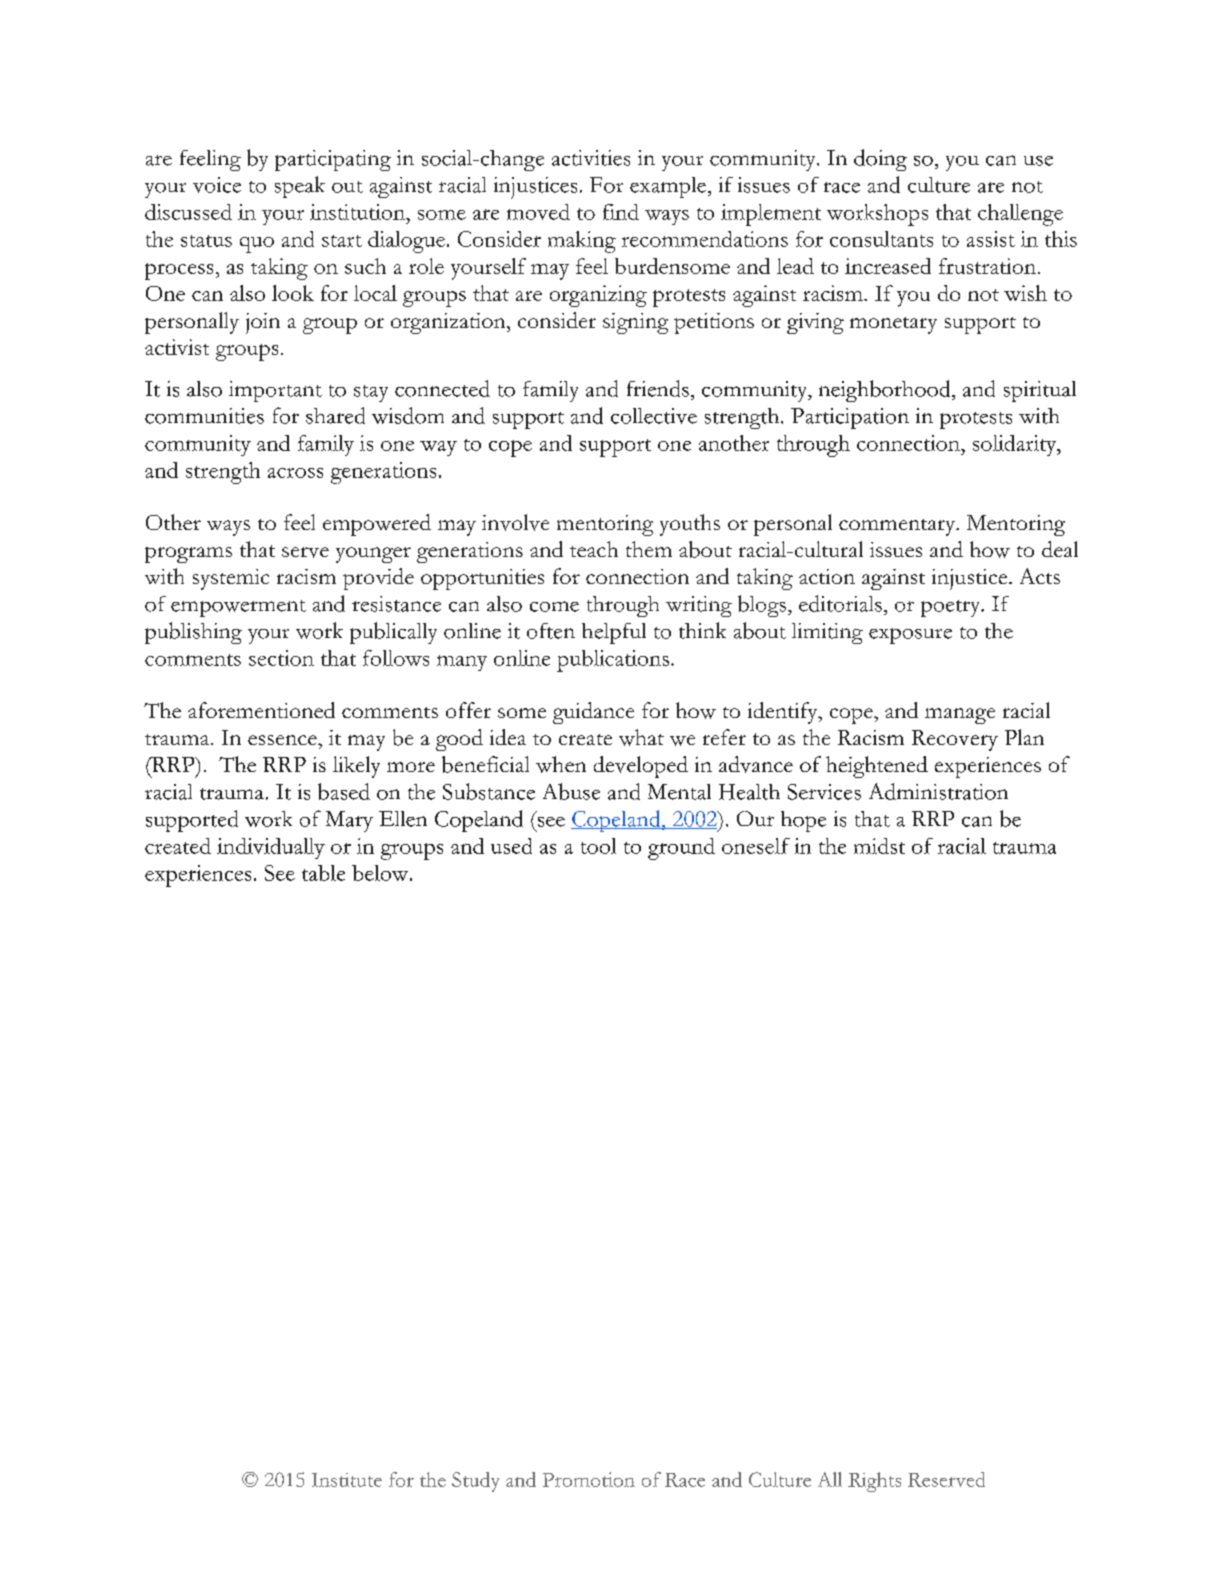 The image size is (1228, 1590). Describe the element at coordinates (598, 846) in the page. I see `tool` at that location.
